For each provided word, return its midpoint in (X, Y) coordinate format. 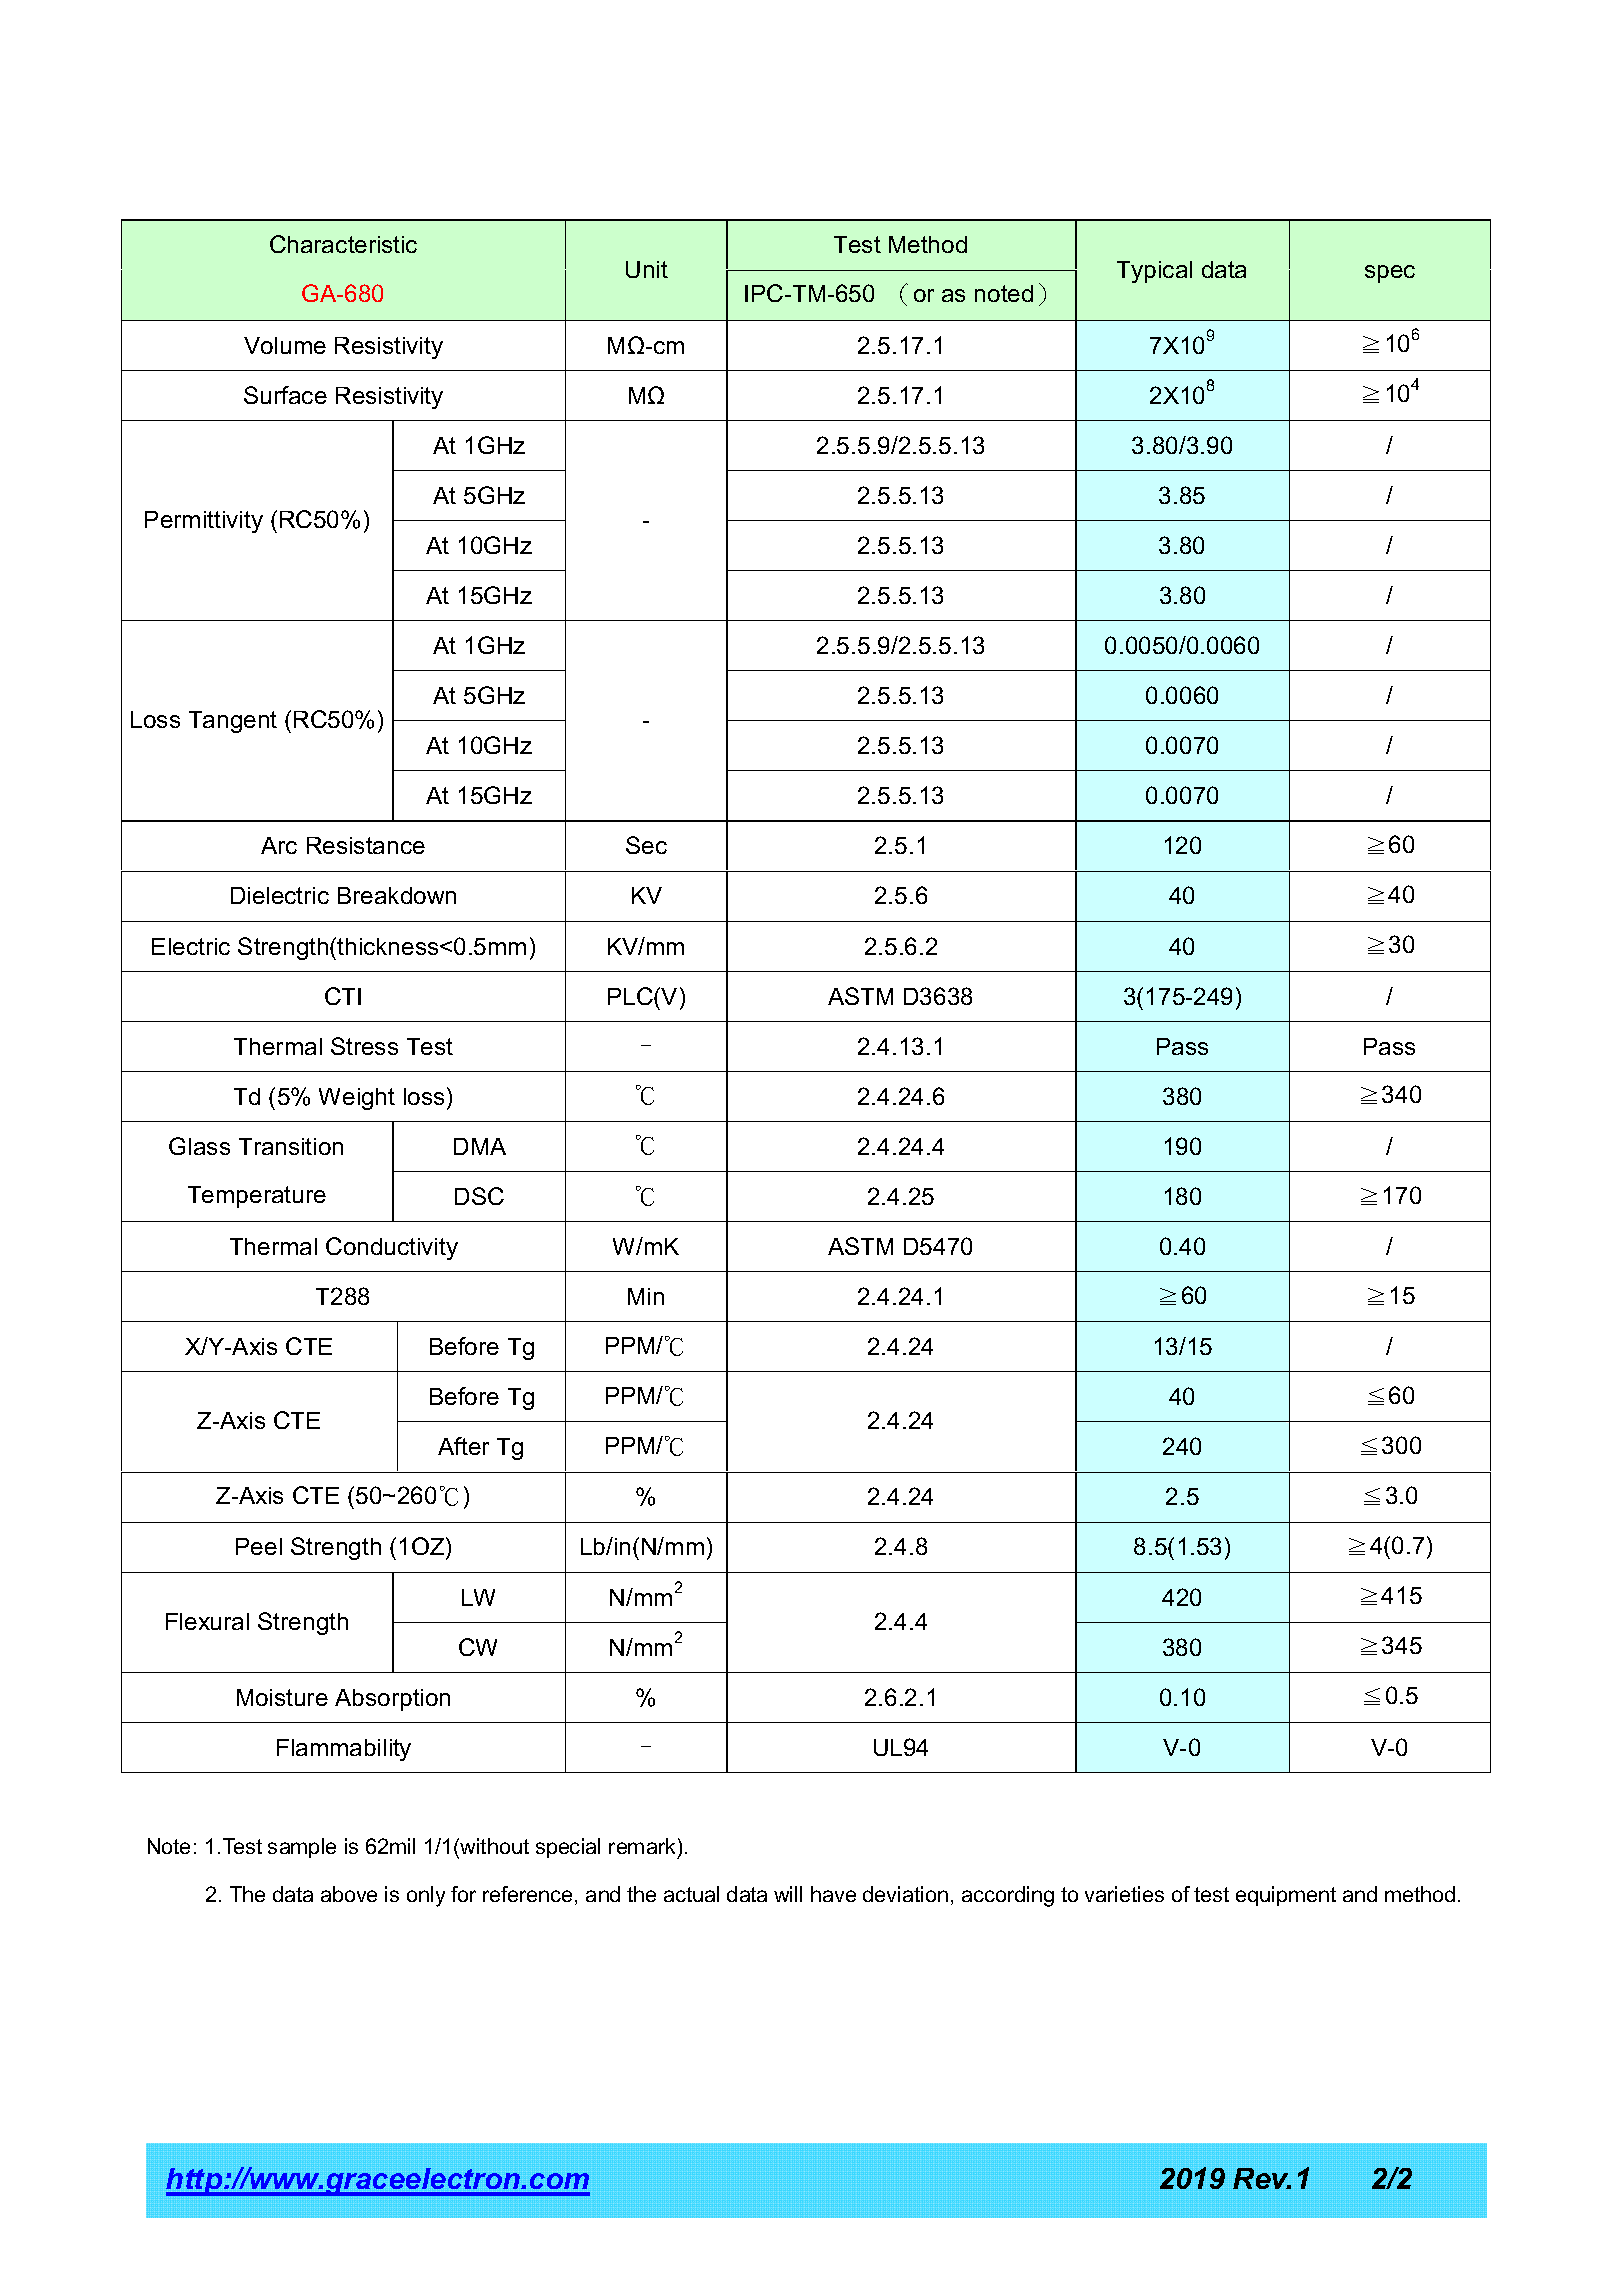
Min (646, 1296)
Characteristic (343, 244)
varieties (1124, 1894)
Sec (646, 845)
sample (302, 1848)
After (463, 1446)
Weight (357, 1099)
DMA (480, 1146)
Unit (647, 269)
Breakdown (397, 895)
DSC (479, 1196)
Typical (1154, 272)
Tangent (233, 722)
